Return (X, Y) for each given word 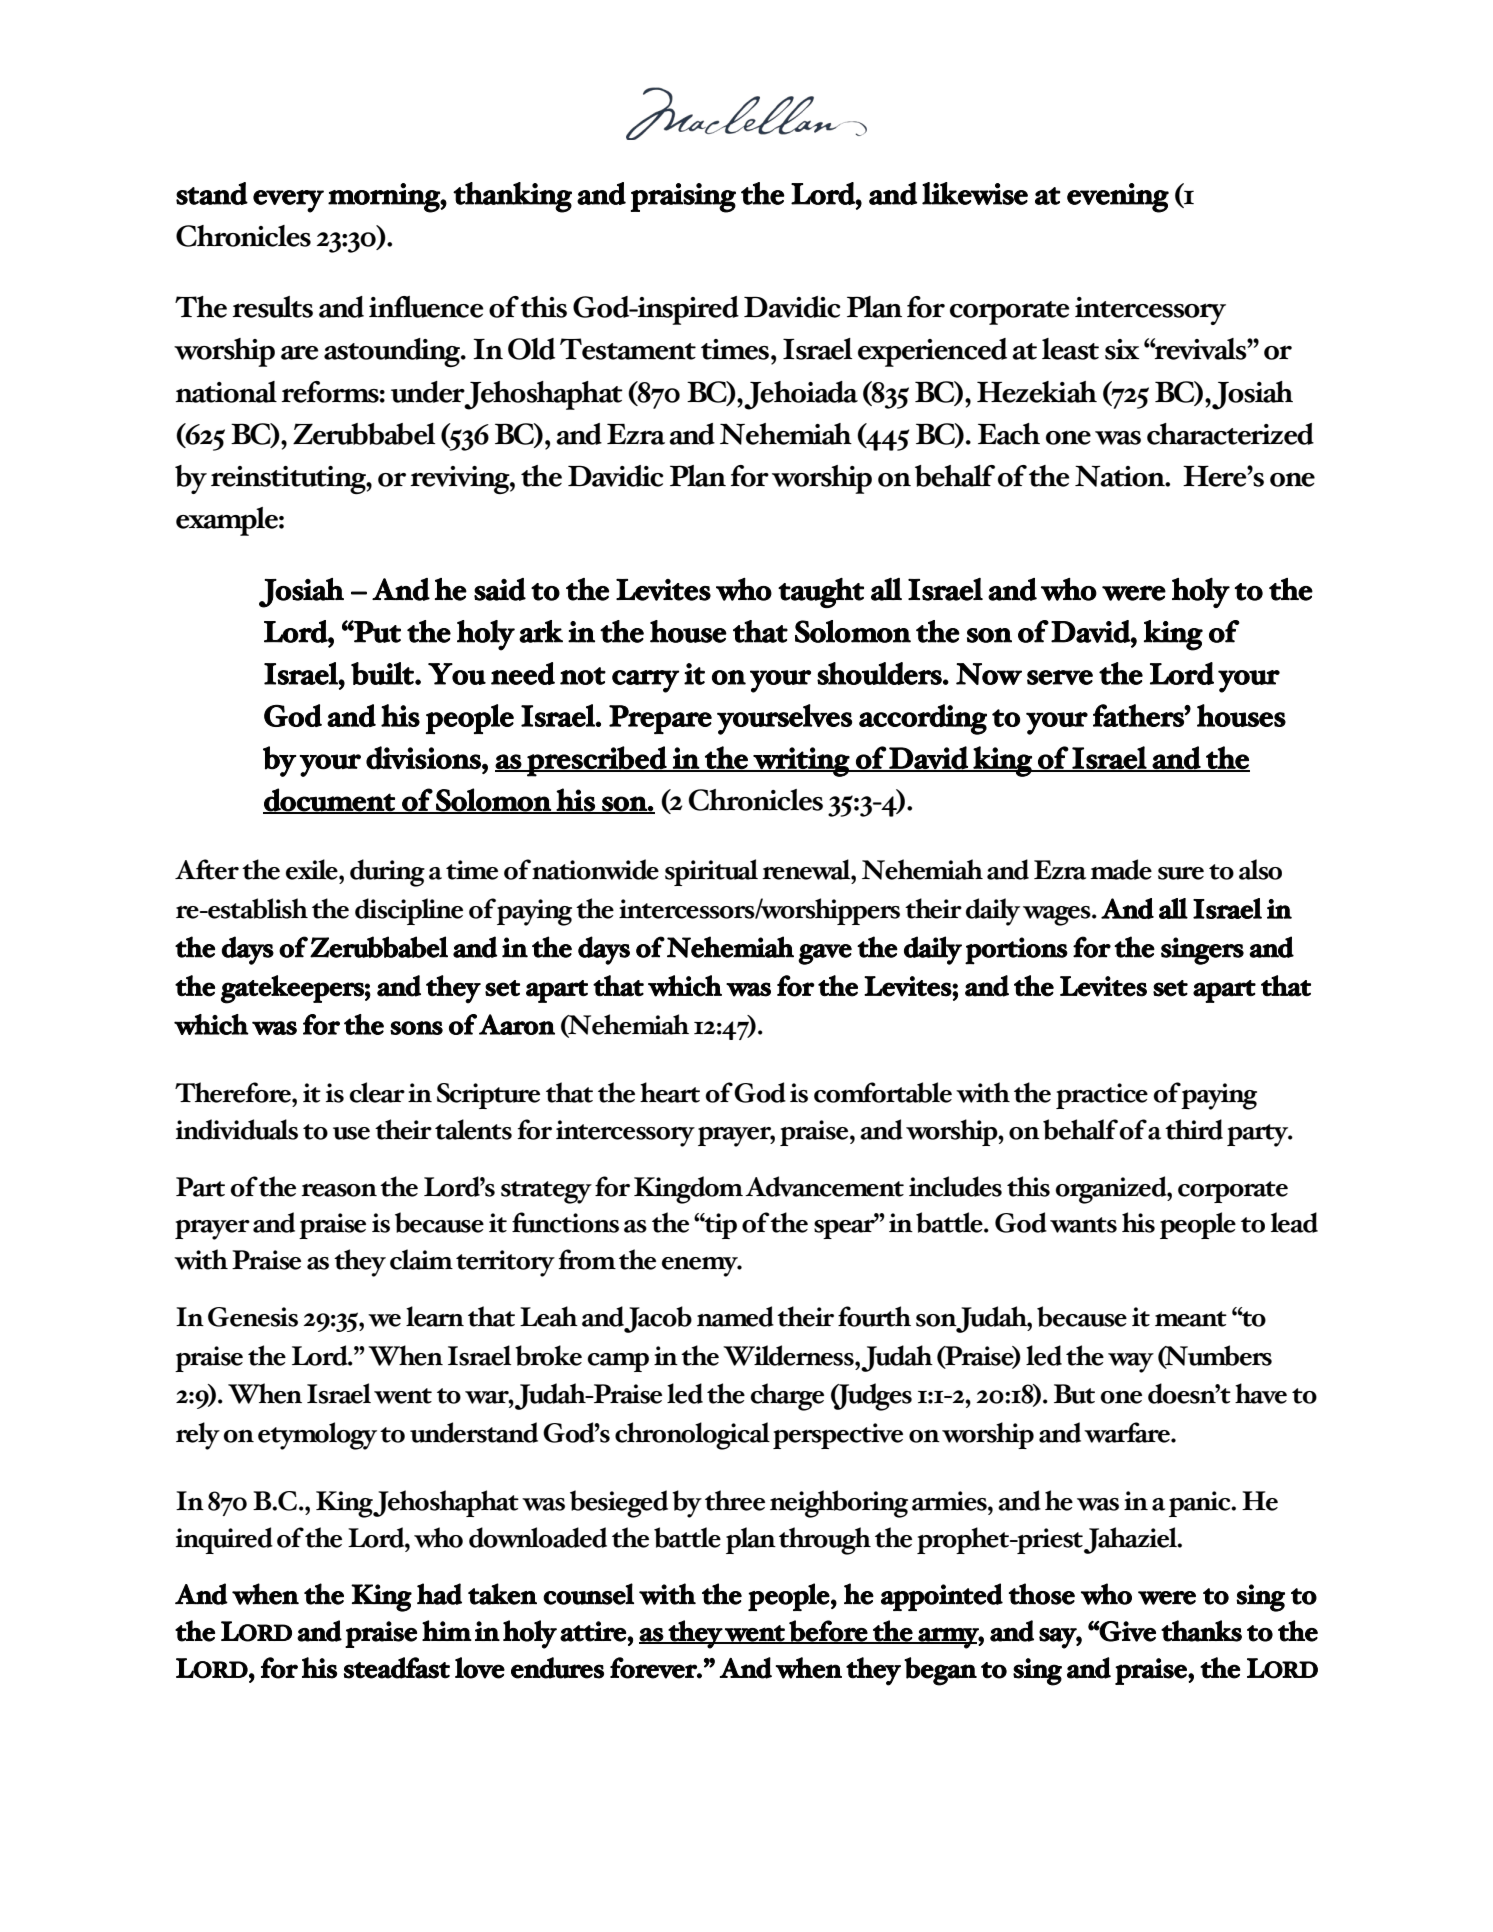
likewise (975, 193)
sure (1181, 873)
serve (1060, 677)
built (383, 673)
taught (821, 593)
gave (825, 954)
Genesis (253, 1317)
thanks (1201, 1631)
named (735, 1316)
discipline (409, 911)
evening (1118, 198)
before (828, 1632)
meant (1191, 1319)
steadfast (397, 1668)
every (288, 201)
